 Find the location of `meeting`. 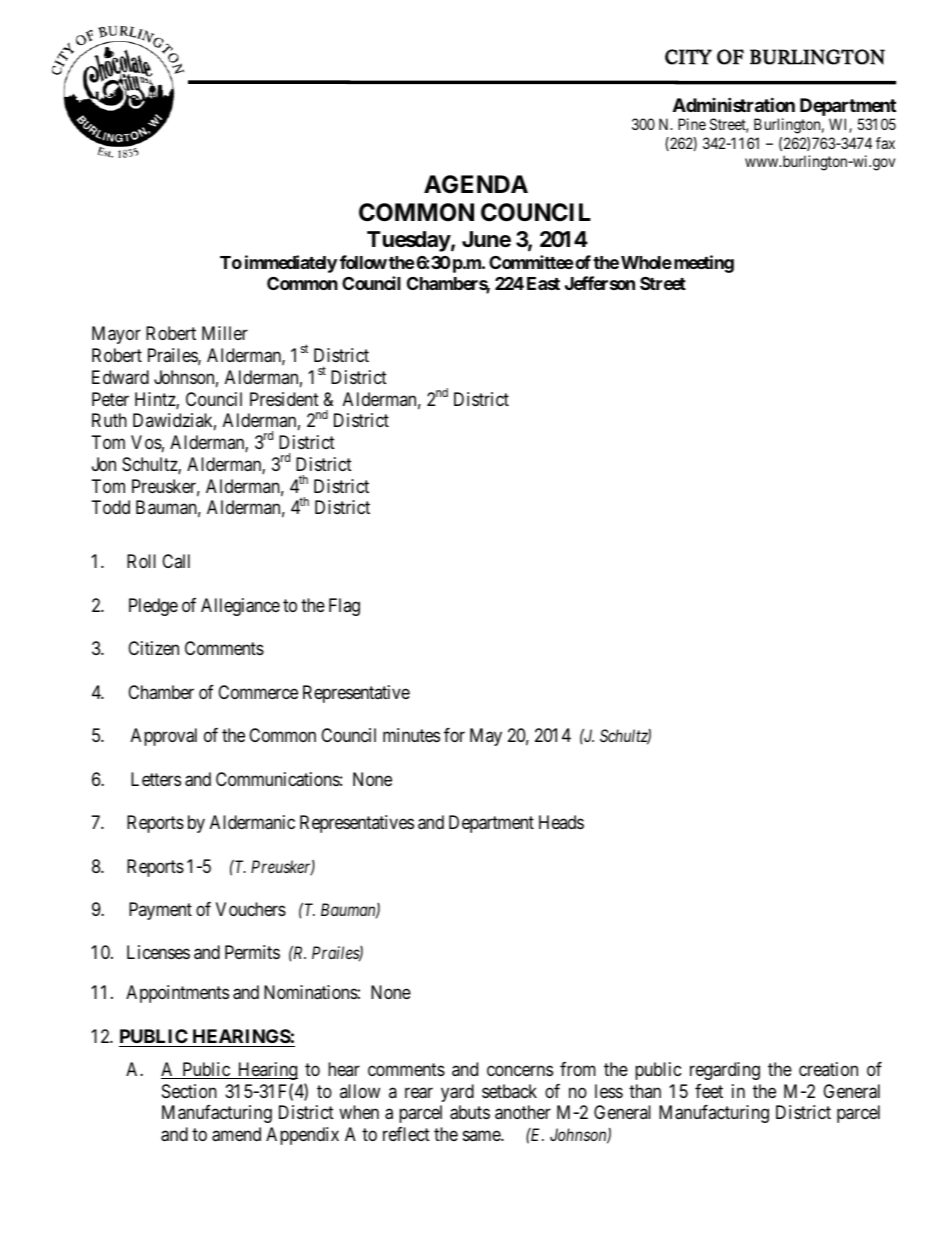

meeting is located at coordinates (702, 264).
